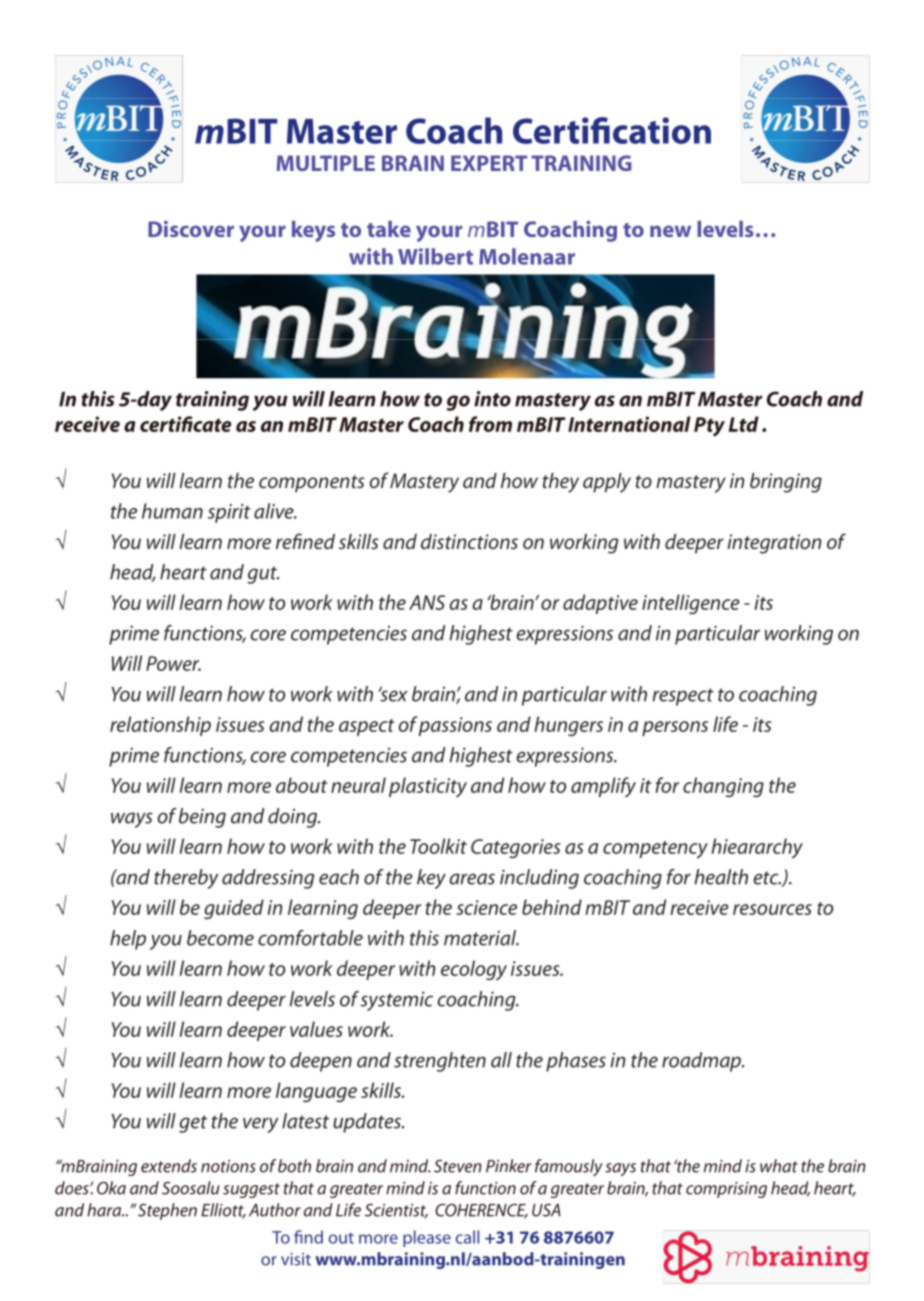  I want to click on EXPERT, so click(489, 163).
